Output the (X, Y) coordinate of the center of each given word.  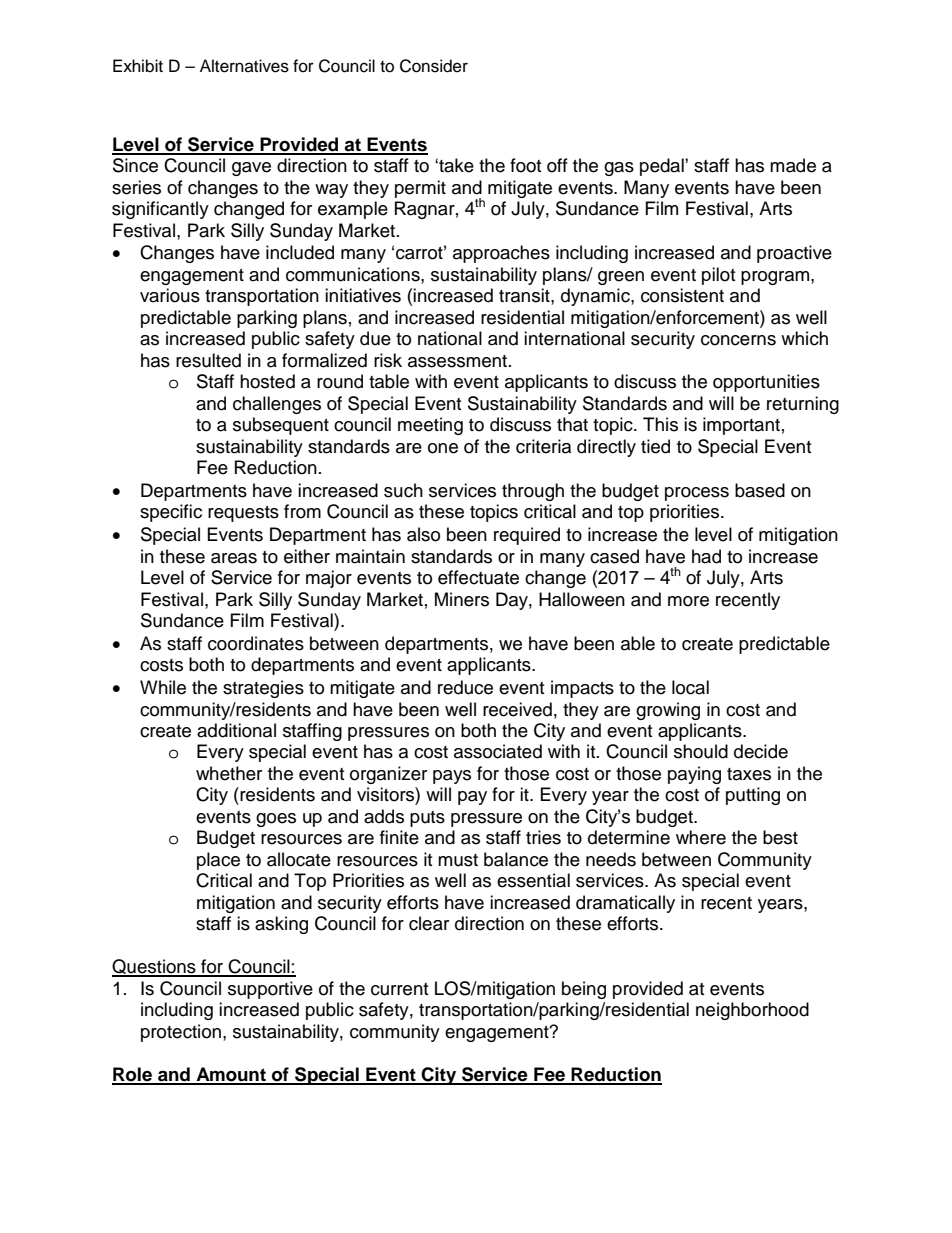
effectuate (478, 577)
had (706, 556)
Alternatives (244, 66)
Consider (434, 66)
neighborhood (752, 1011)
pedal (663, 167)
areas (234, 558)
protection (181, 1033)
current (399, 989)
